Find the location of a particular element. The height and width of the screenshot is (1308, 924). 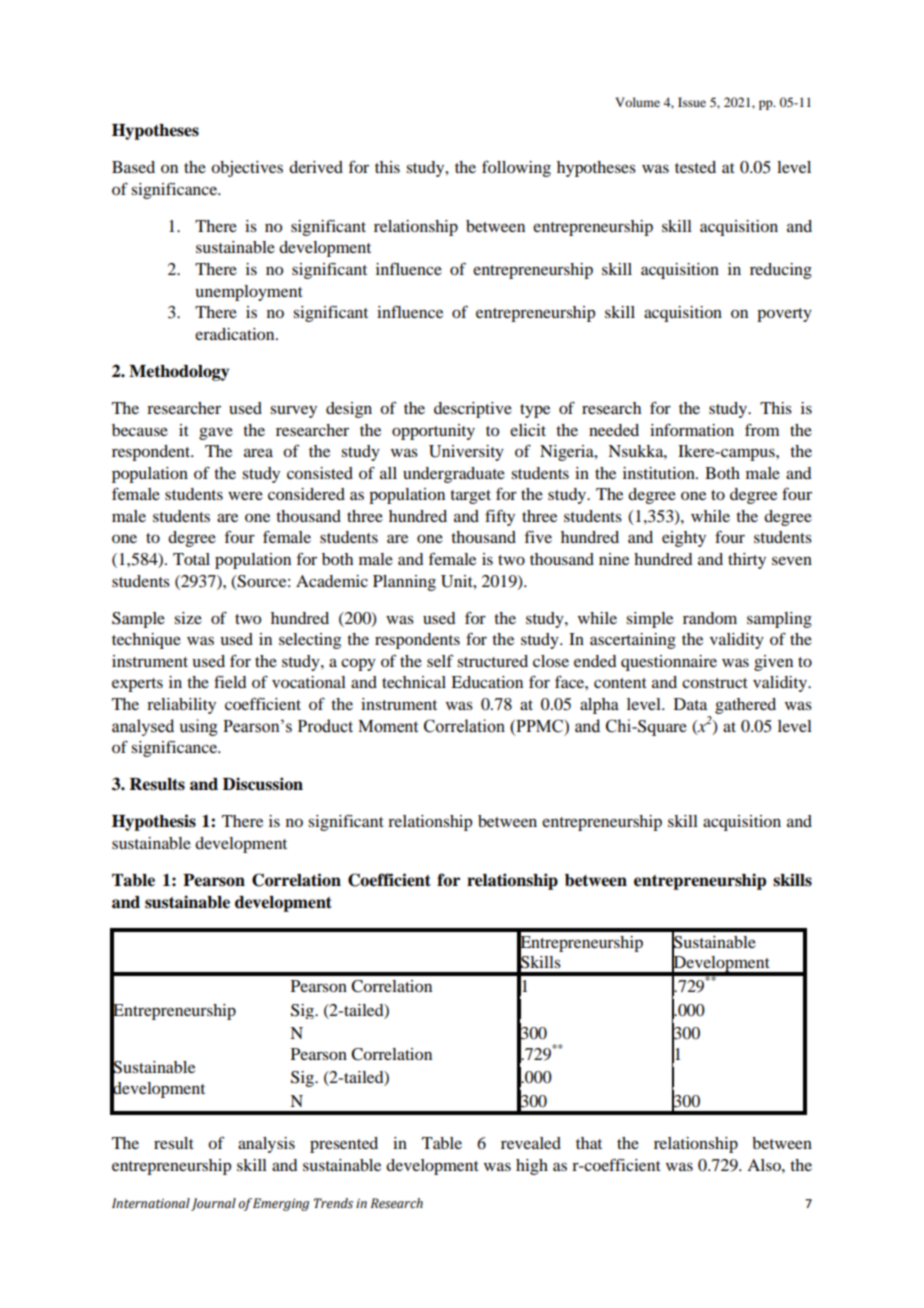

tested is located at coordinates (695, 167).
